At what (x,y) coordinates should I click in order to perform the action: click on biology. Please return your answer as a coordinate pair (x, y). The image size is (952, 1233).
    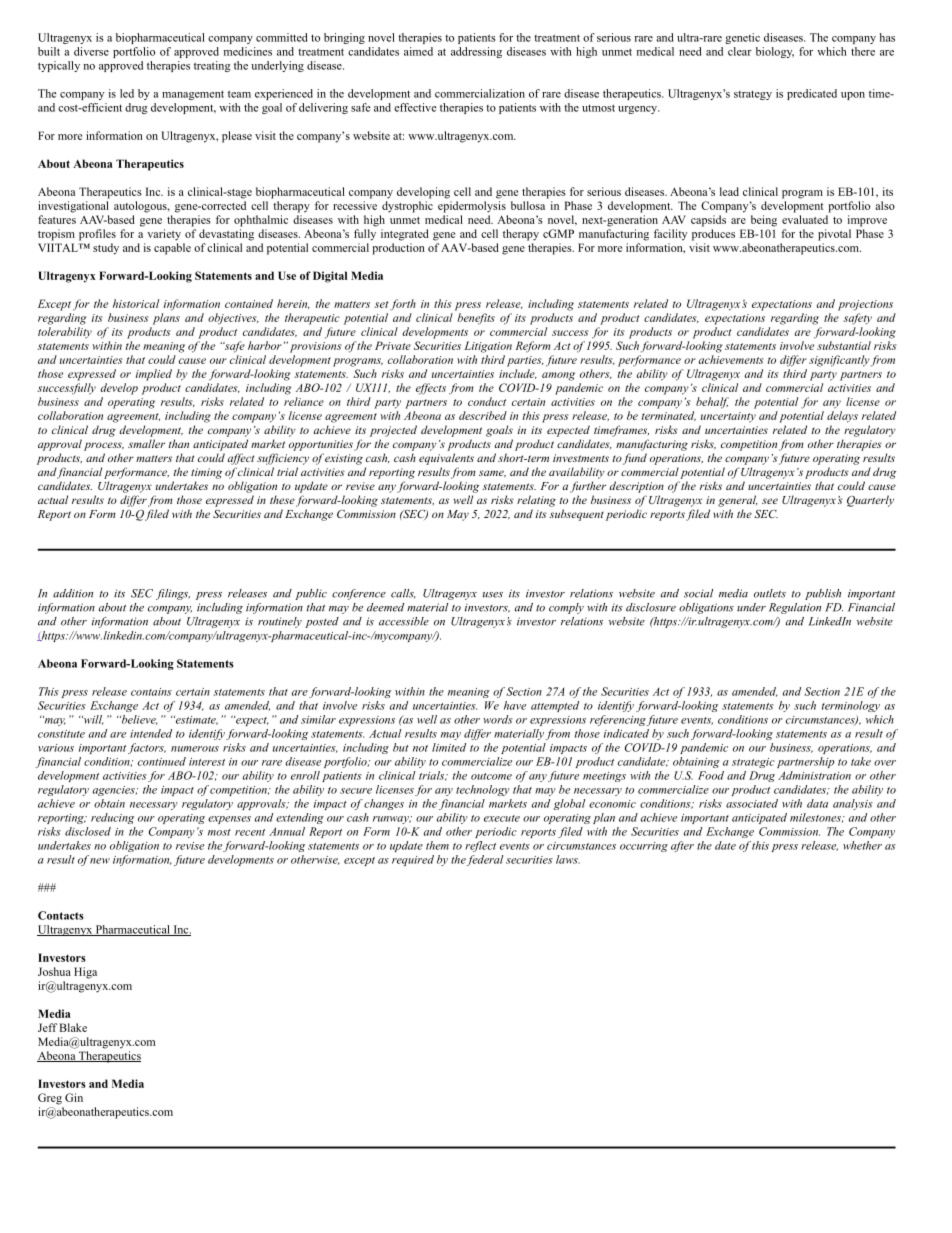
    Looking at the image, I should click on (775, 52).
